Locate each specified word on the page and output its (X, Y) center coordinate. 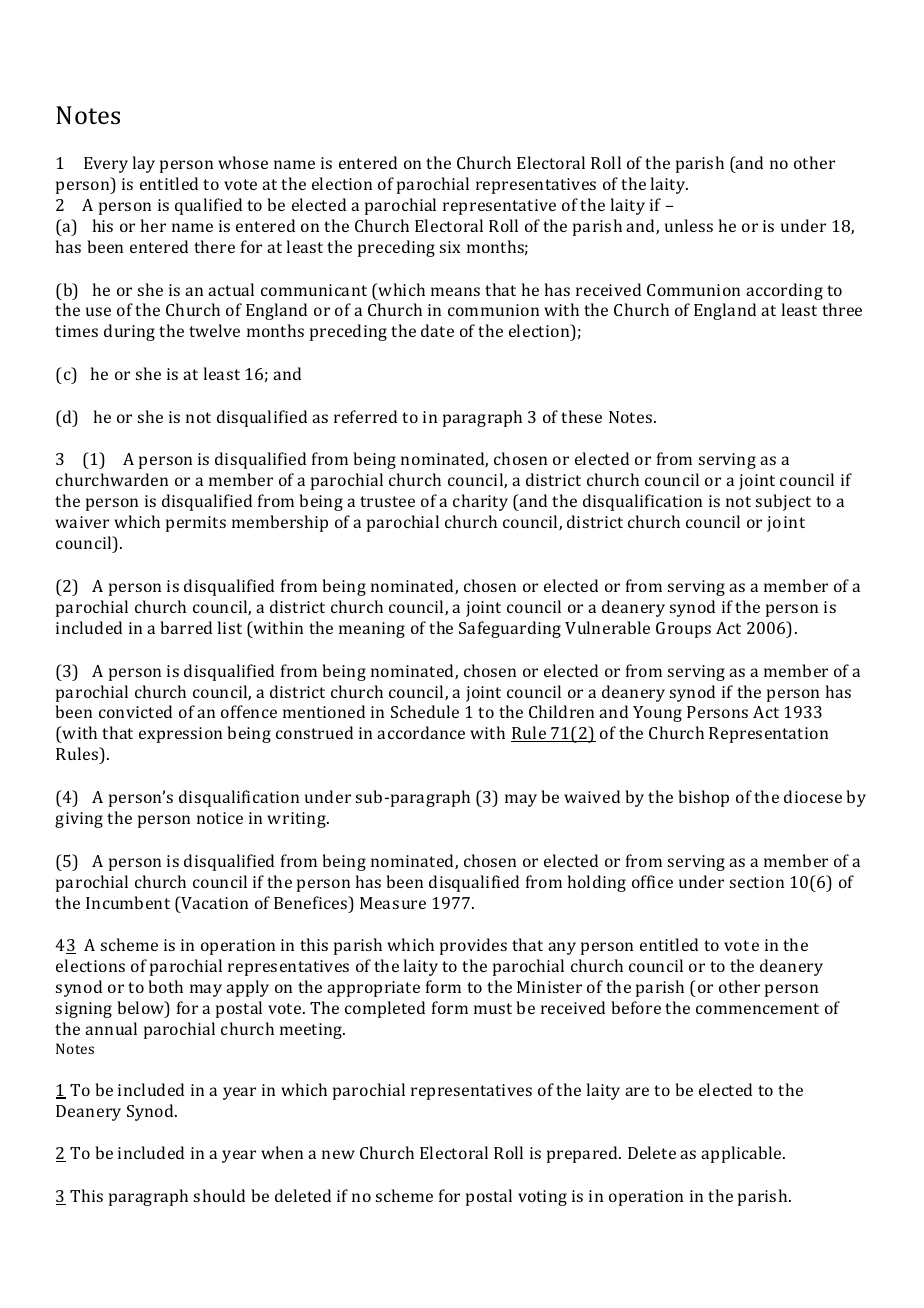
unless (689, 225)
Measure (393, 903)
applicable (742, 1154)
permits (196, 524)
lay (144, 164)
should (219, 1195)
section (757, 882)
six (450, 247)
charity (480, 502)
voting (542, 1198)
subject (783, 502)
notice (220, 818)
